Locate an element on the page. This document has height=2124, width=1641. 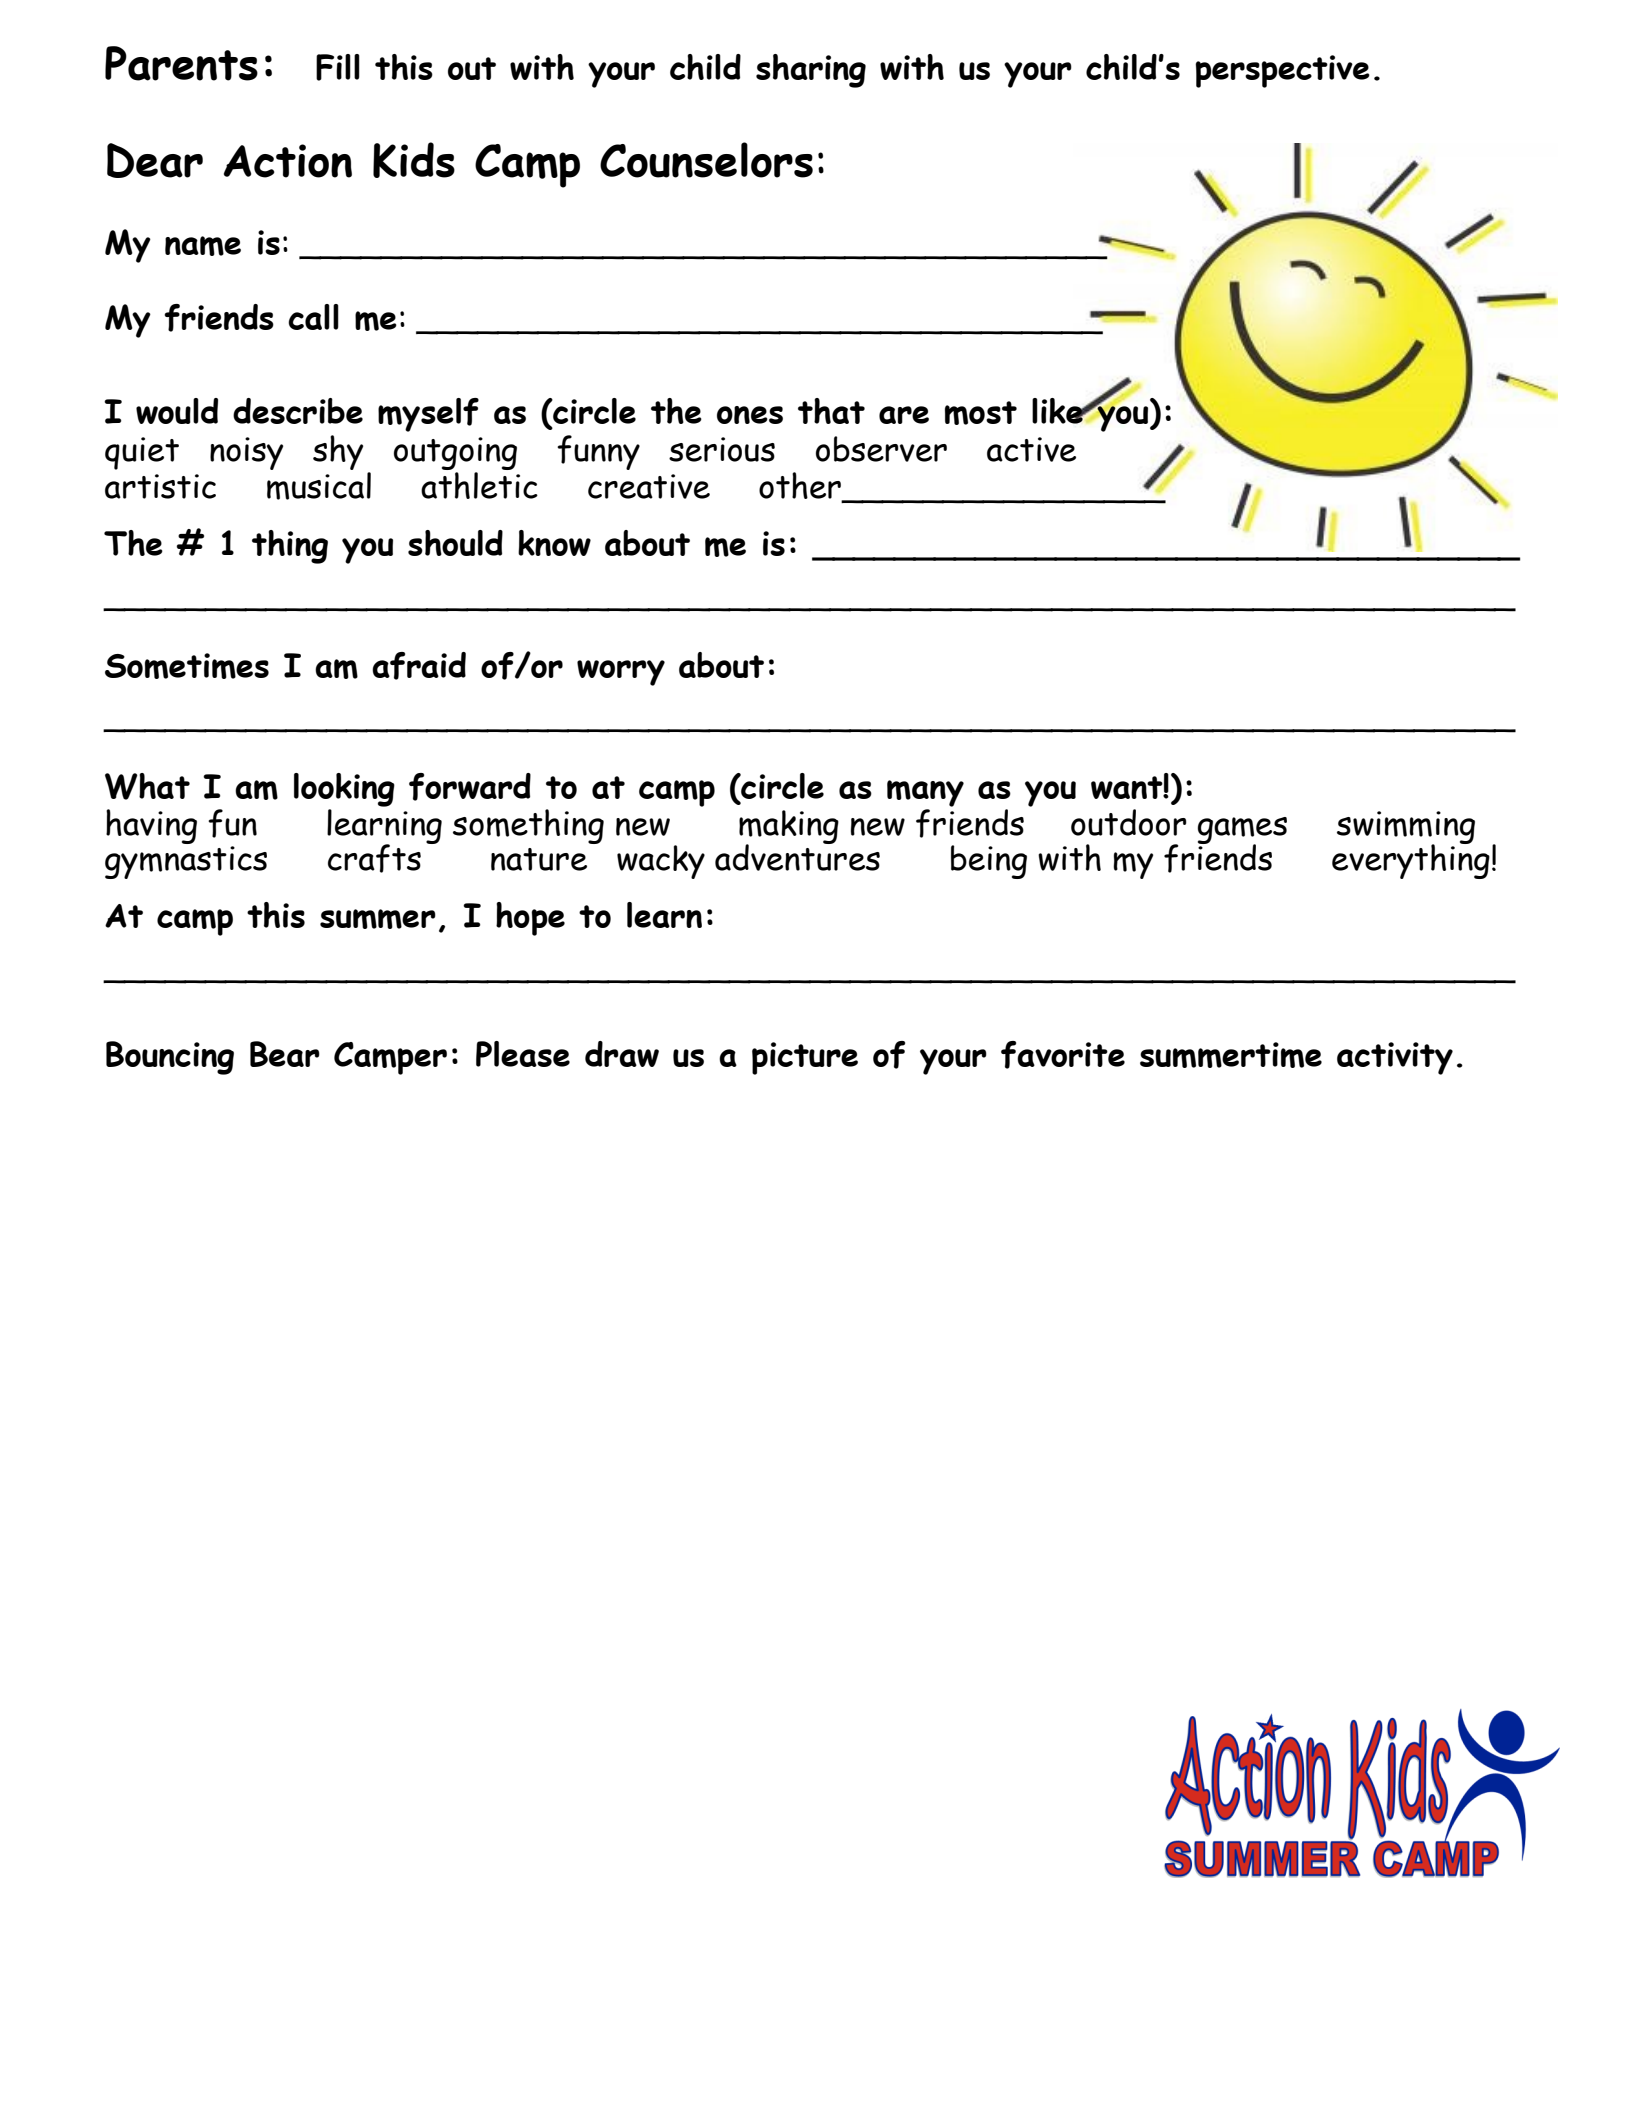
sharing is located at coordinates (811, 71).
